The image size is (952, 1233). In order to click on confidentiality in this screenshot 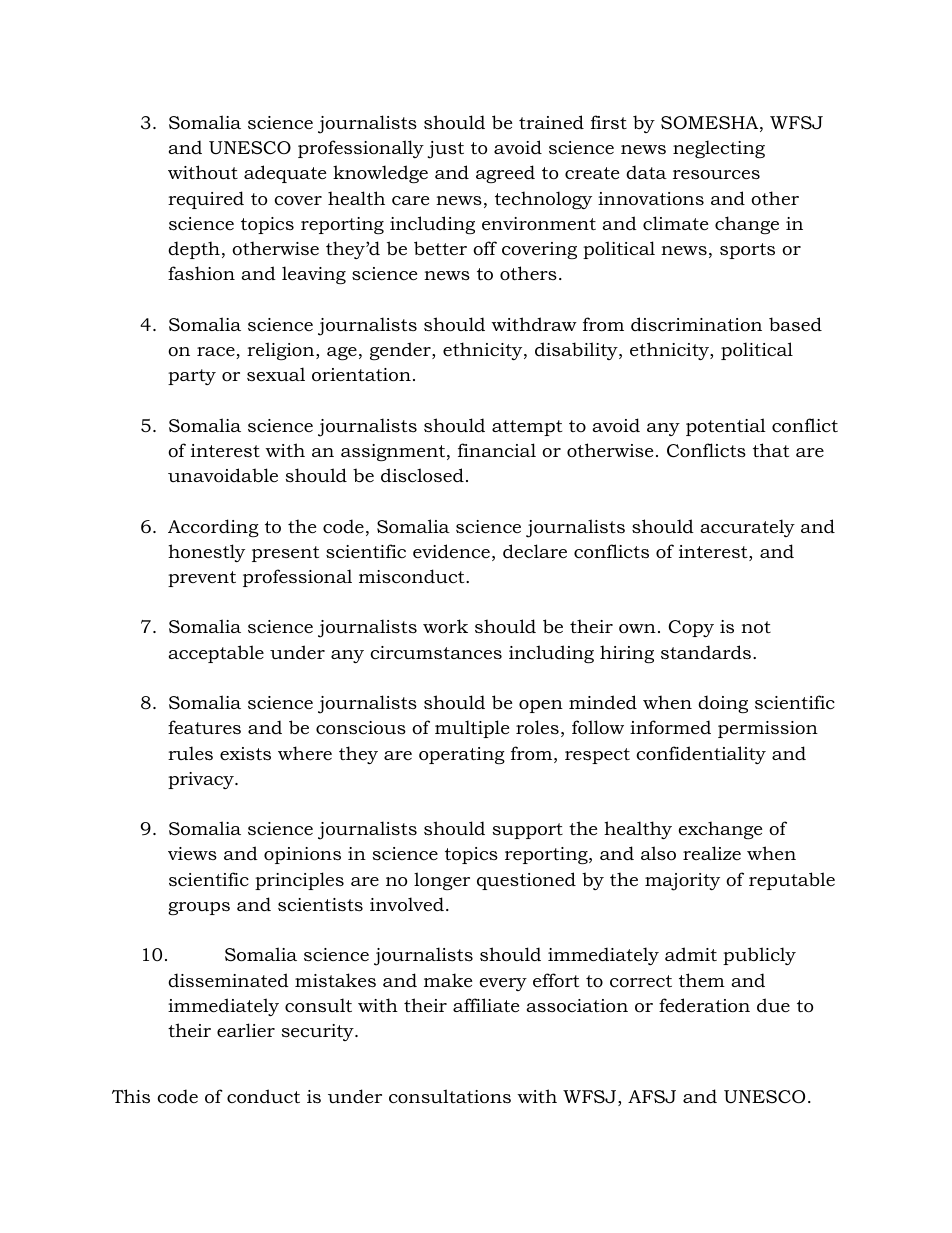, I will do `click(701, 755)`.
